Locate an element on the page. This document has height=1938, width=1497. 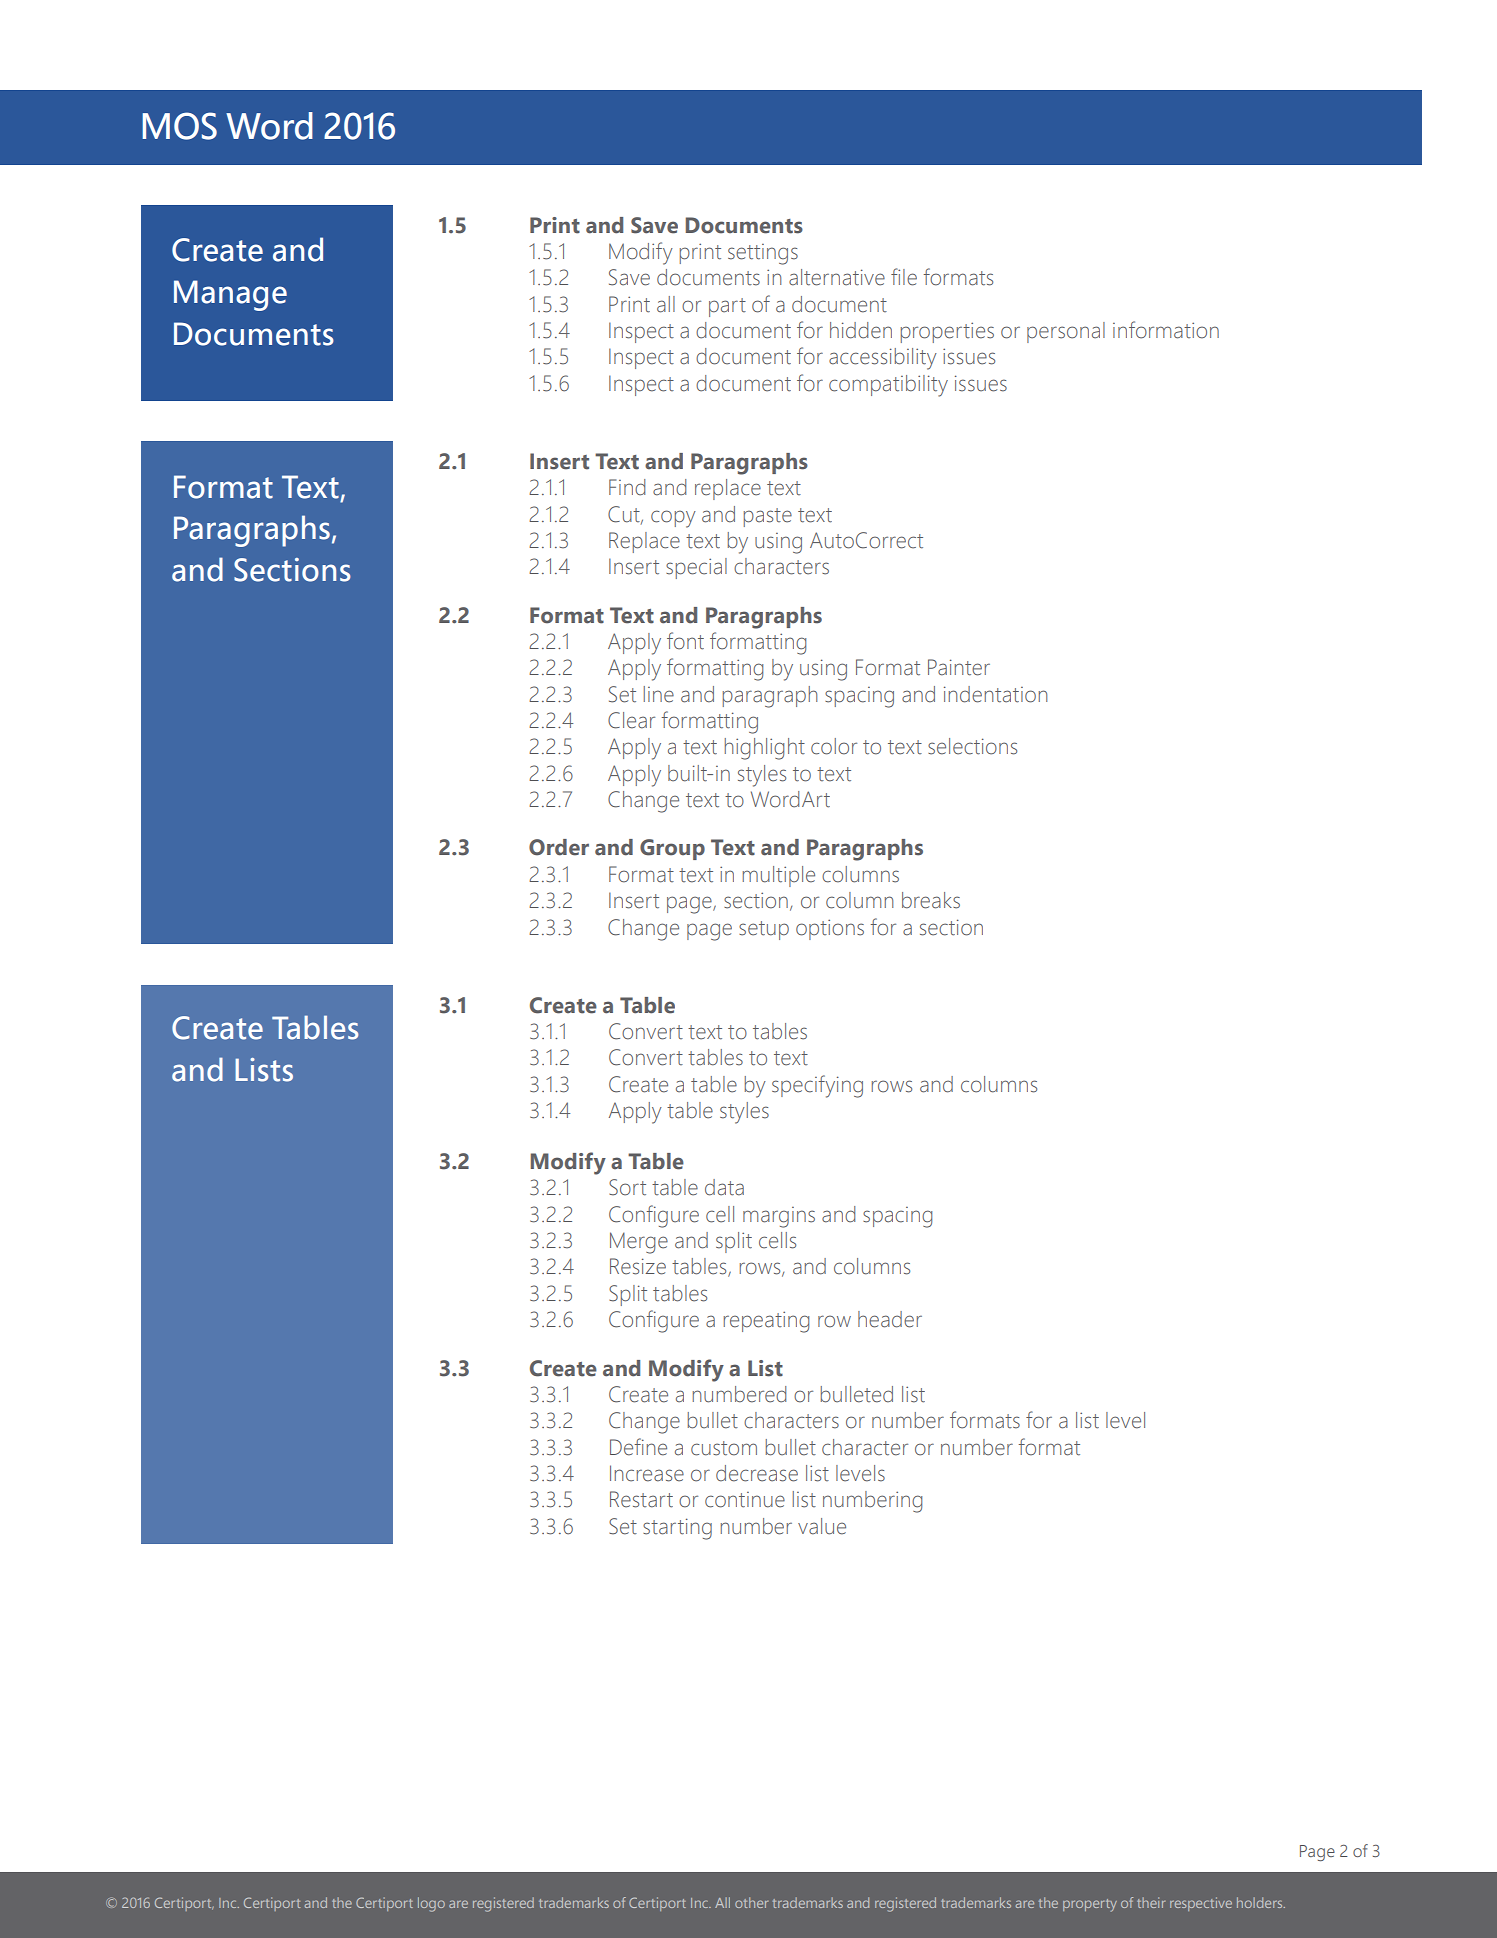
Resize is located at coordinates (638, 1266).
